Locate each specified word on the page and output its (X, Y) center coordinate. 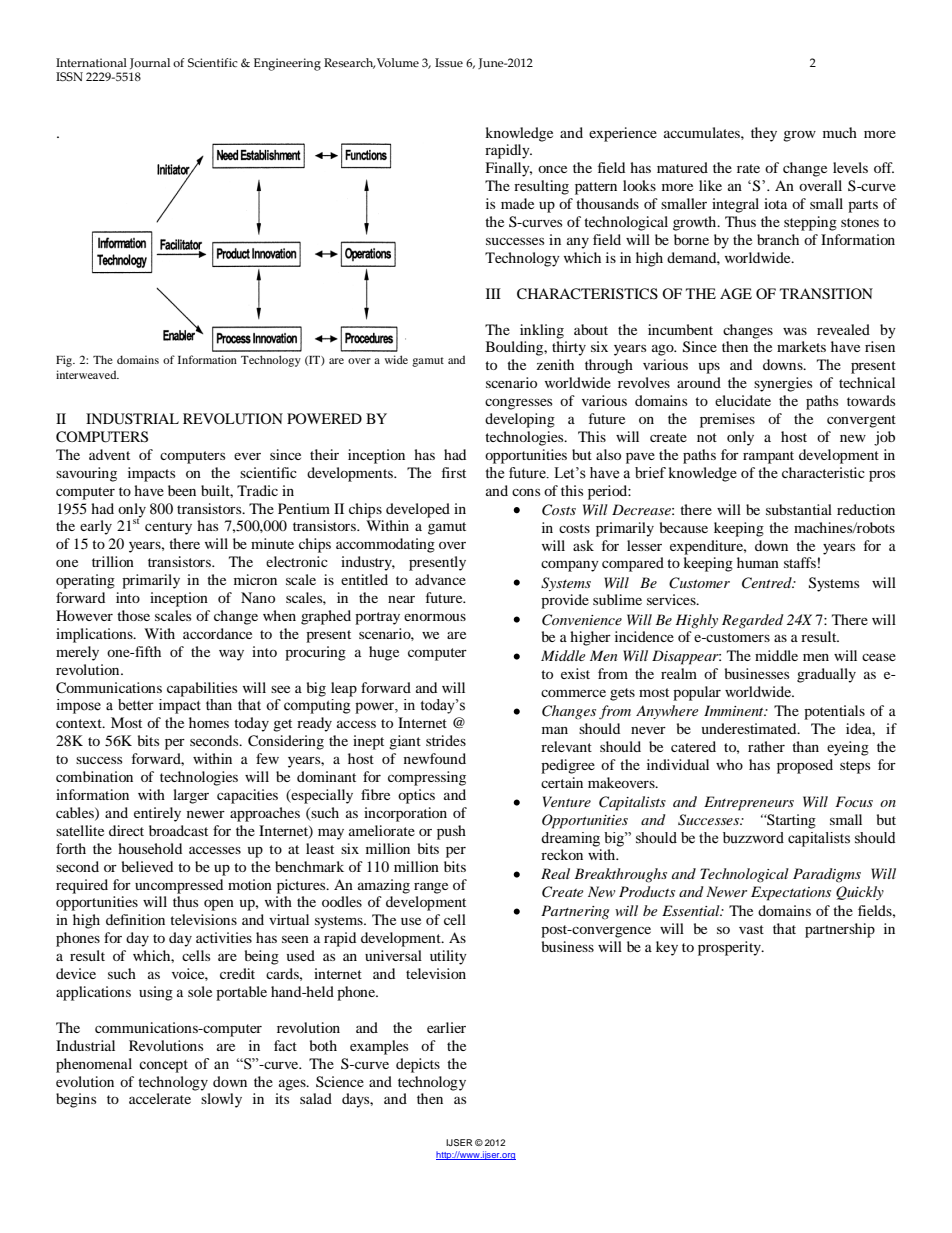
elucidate (743, 400)
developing (520, 420)
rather (766, 746)
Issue (449, 62)
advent (109, 454)
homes (209, 722)
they (764, 134)
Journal (150, 63)
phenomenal (94, 1065)
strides (446, 740)
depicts (418, 1065)
